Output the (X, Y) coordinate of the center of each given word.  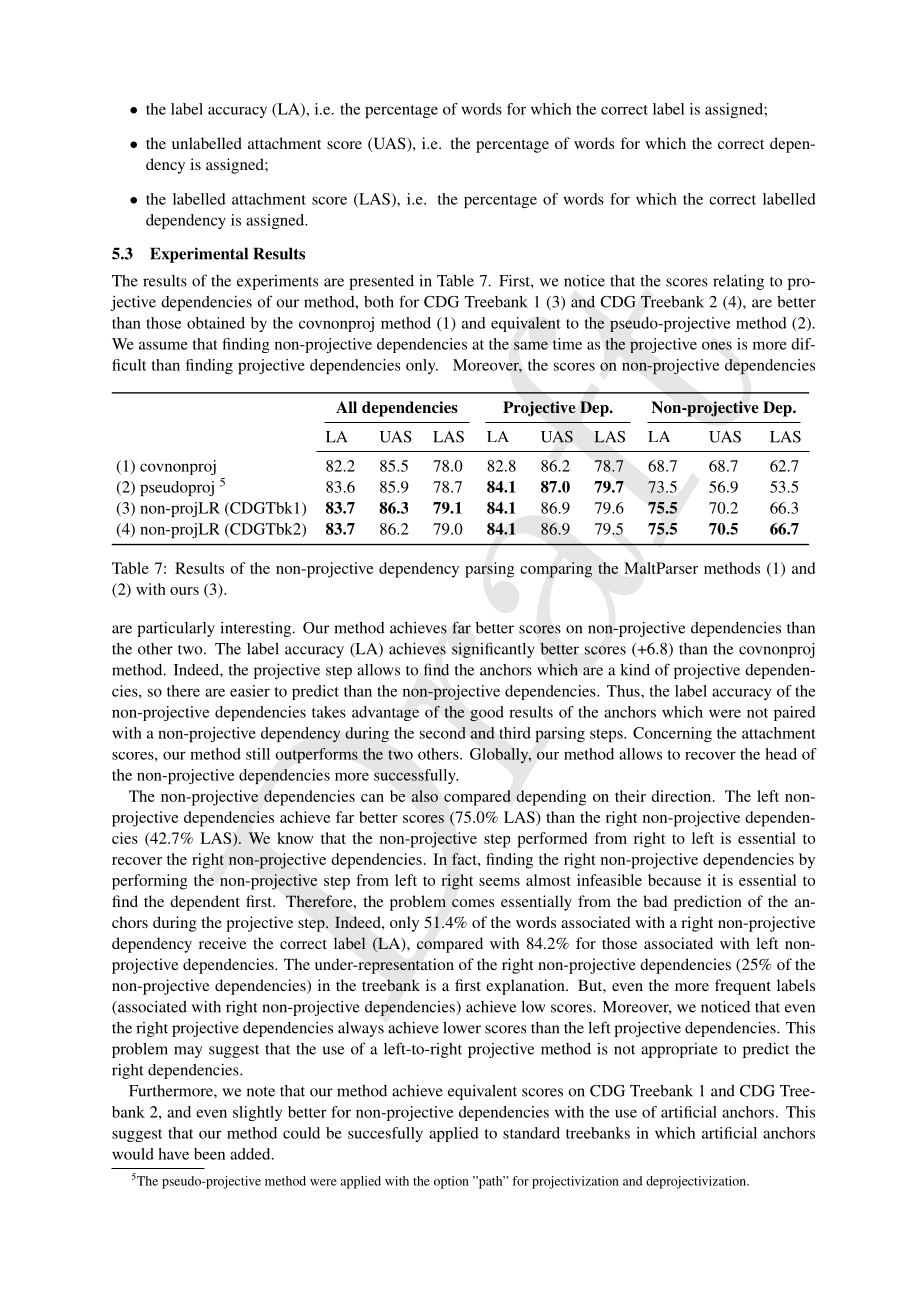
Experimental (199, 255)
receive (223, 943)
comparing (556, 570)
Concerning (672, 734)
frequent (743, 987)
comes (473, 903)
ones (717, 345)
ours (184, 591)
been (209, 1154)
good (487, 714)
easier (250, 691)
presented (381, 282)
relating (738, 282)
